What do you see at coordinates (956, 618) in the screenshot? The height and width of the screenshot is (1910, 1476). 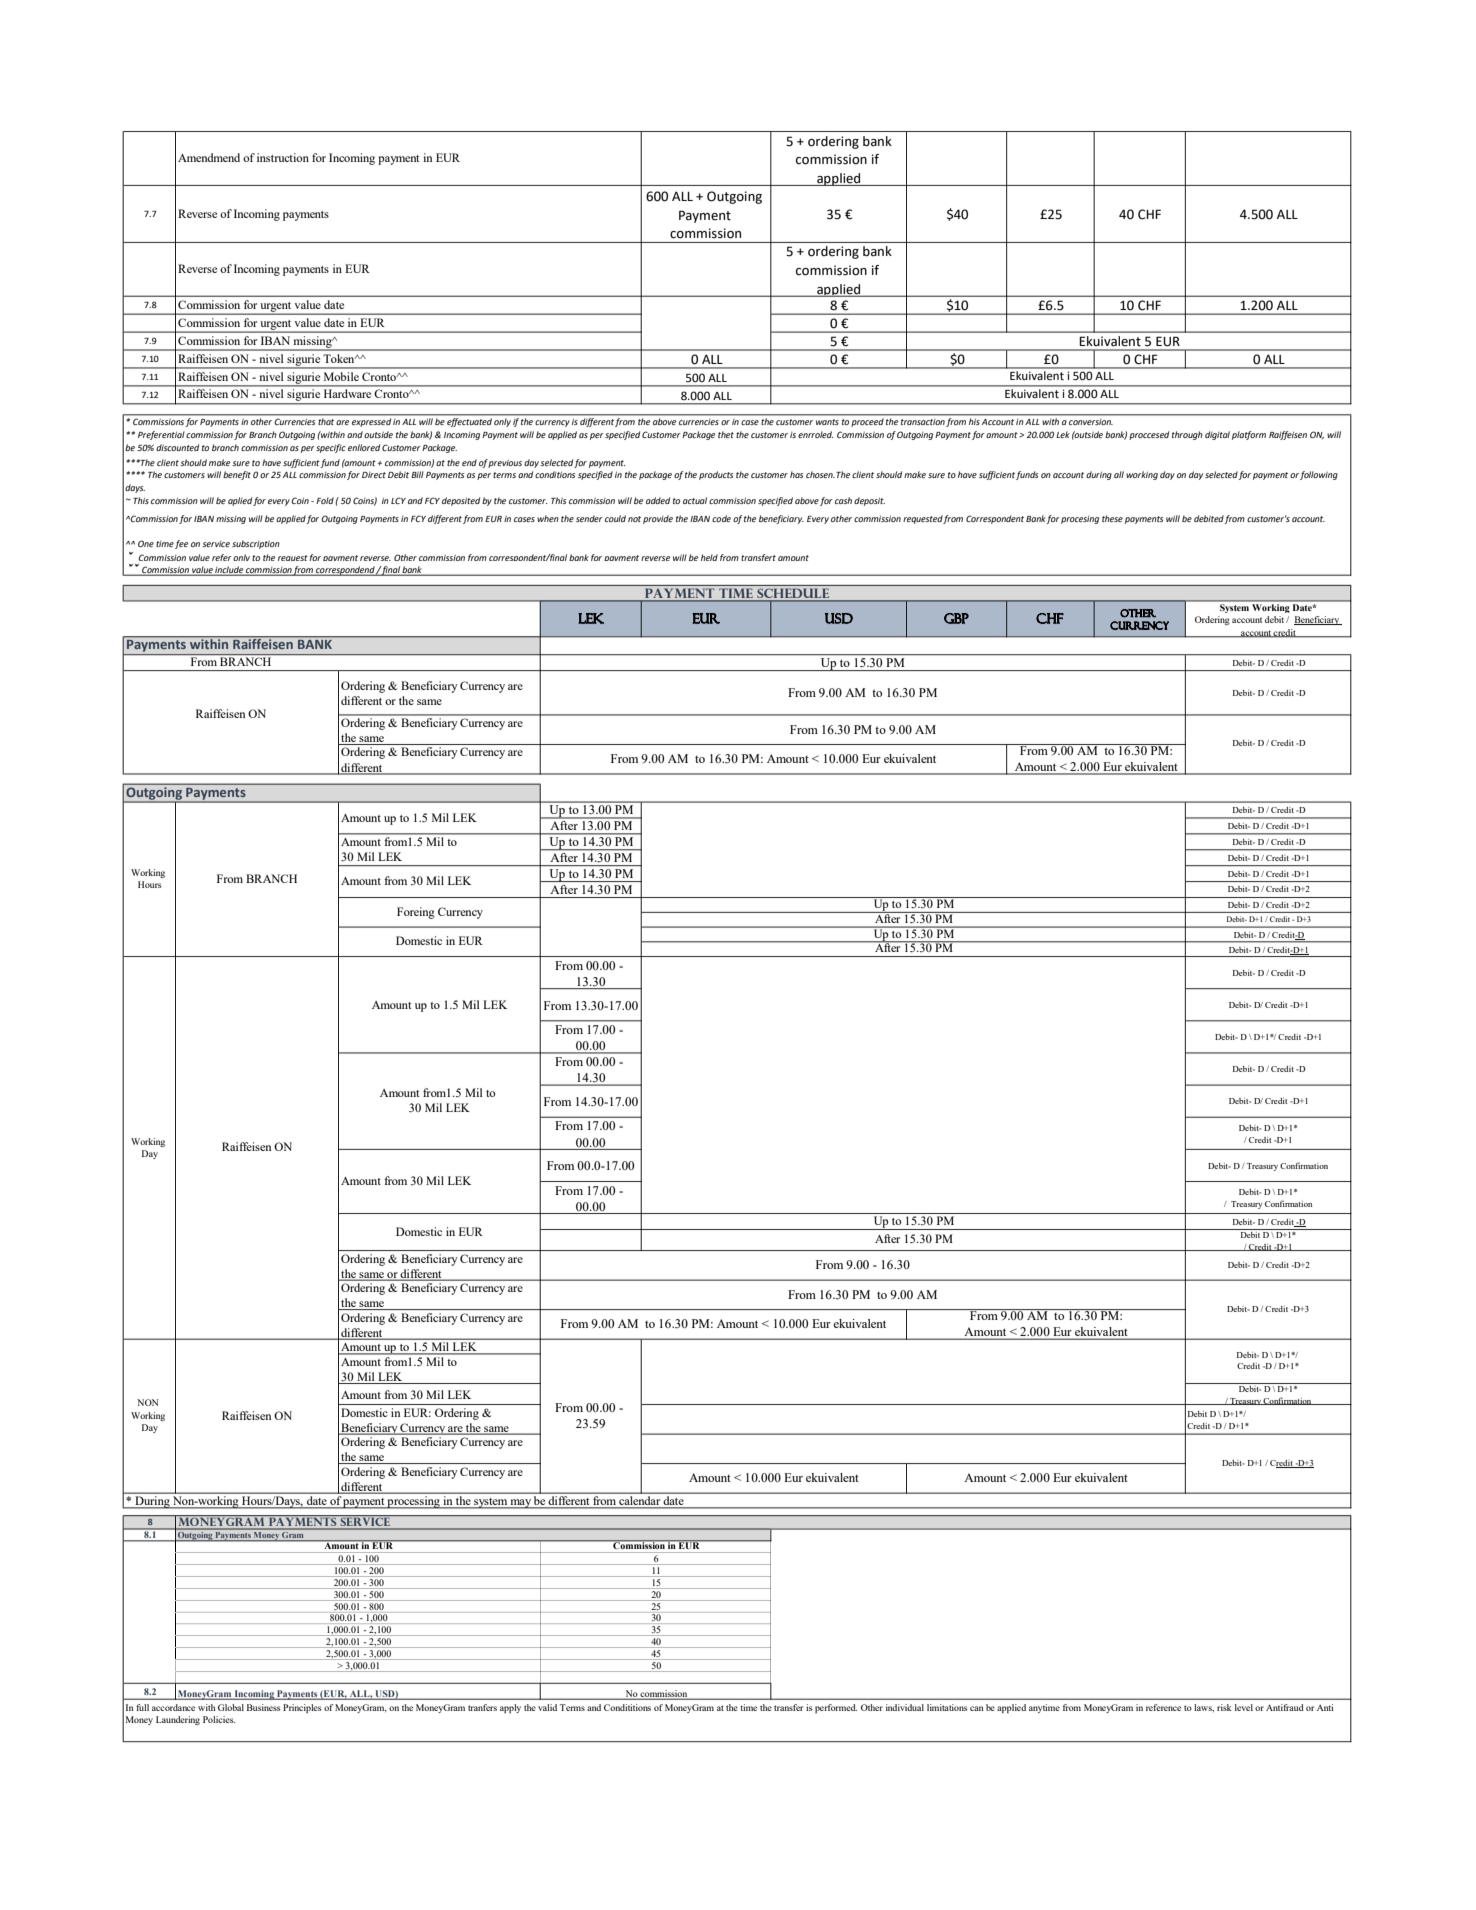 I see `GBP` at bounding box center [956, 618].
